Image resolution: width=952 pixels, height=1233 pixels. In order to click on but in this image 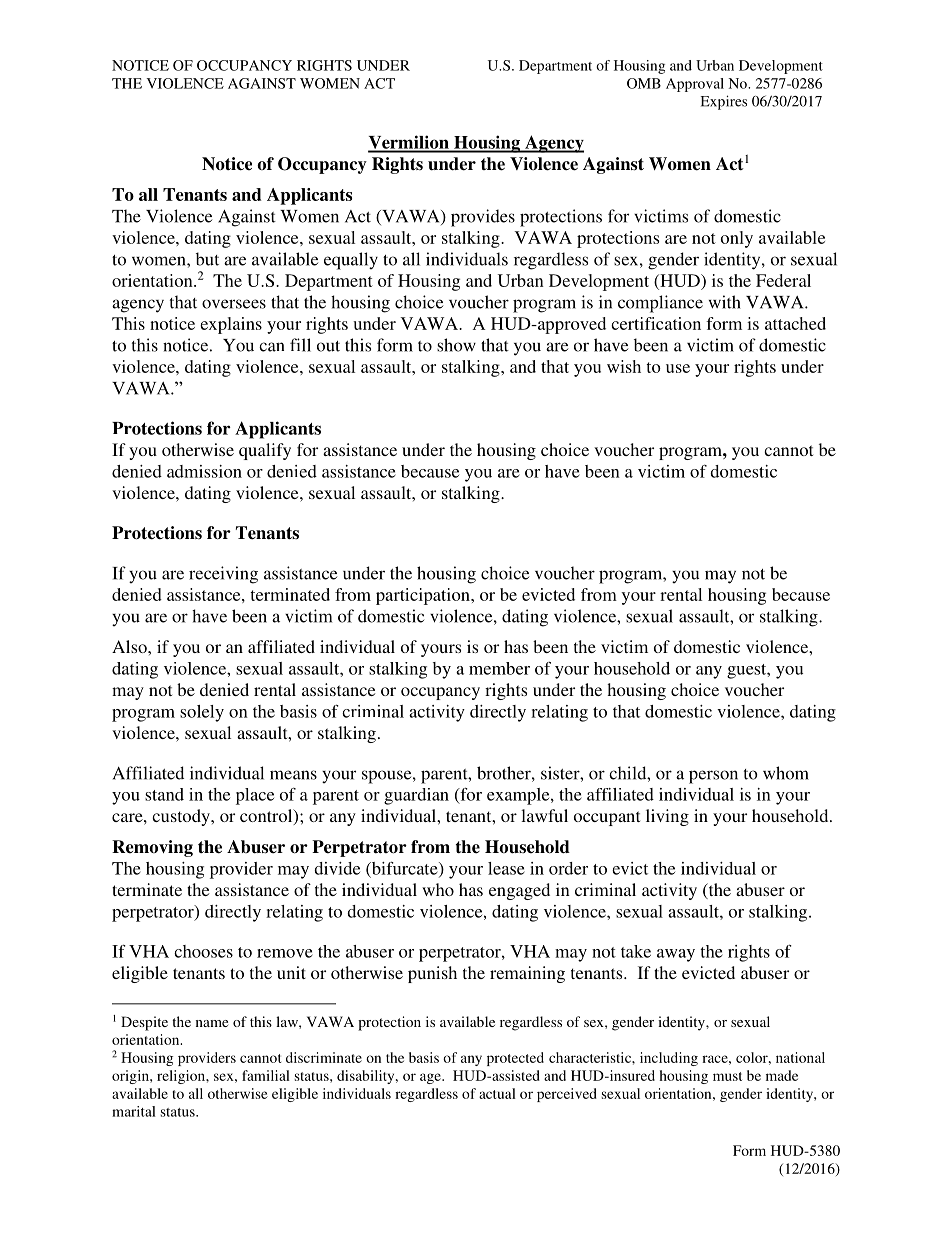, I will do `click(207, 259)`.
